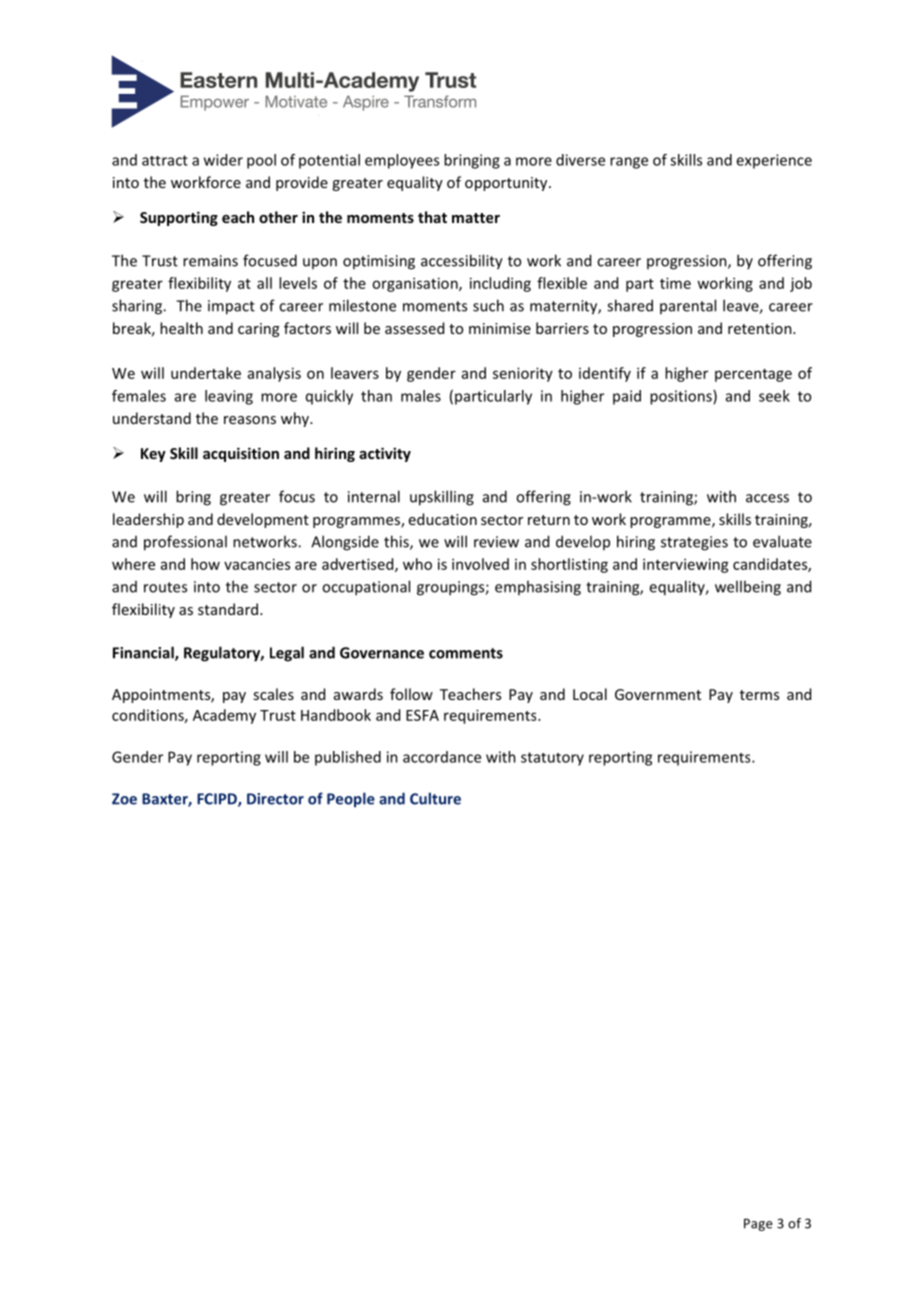  Describe the element at coordinates (275, 799) in the screenshot. I see `Director` at that location.
